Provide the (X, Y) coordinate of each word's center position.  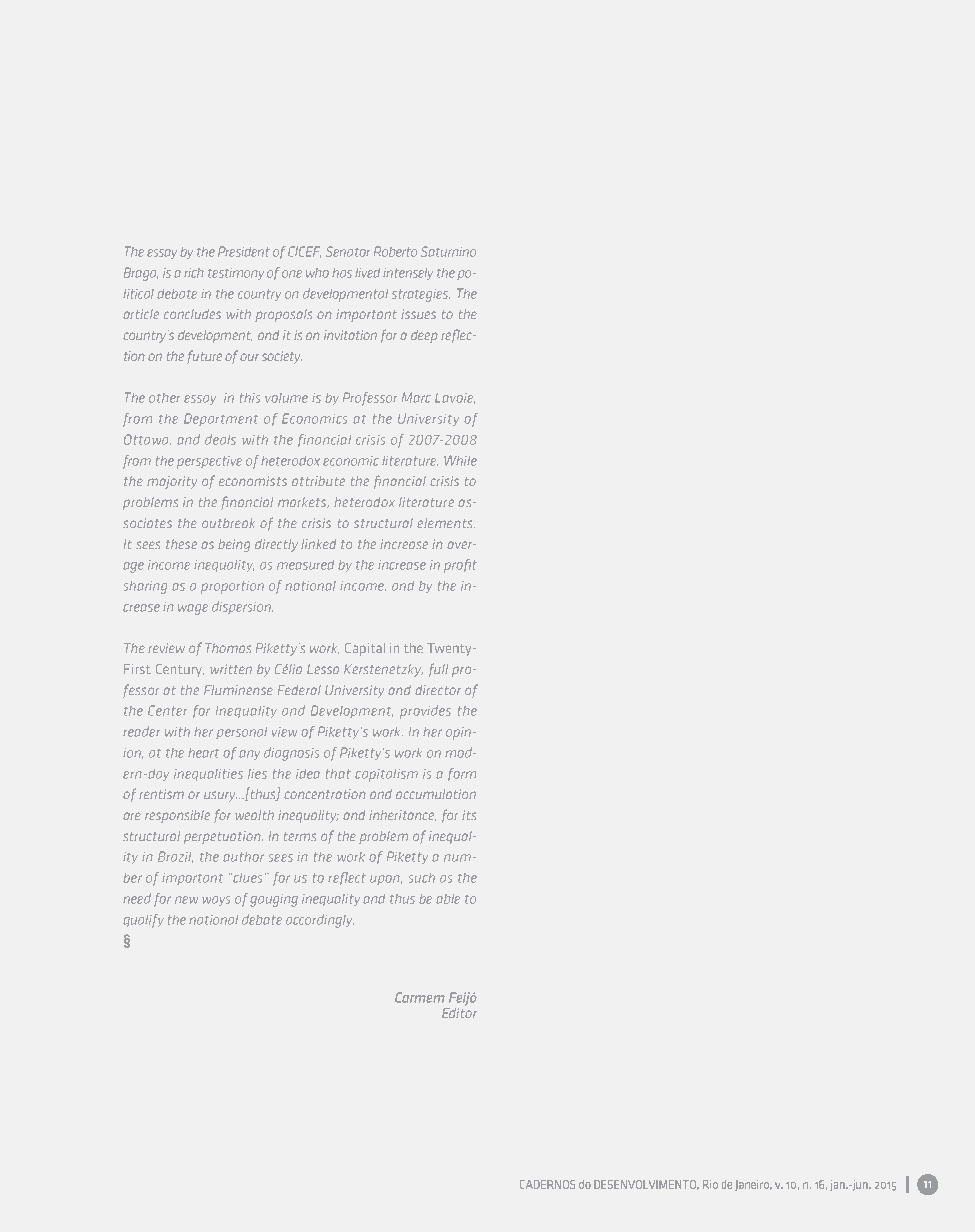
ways (216, 901)
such (422, 878)
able (448, 899)
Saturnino (448, 251)
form (462, 774)
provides (425, 712)
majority (172, 482)
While (460, 460)
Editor (459, 1013)
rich (194, 273)
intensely (408, 274)
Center (167, 710)
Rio (710, 1184)
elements (446, 523)
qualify (143, 921)
